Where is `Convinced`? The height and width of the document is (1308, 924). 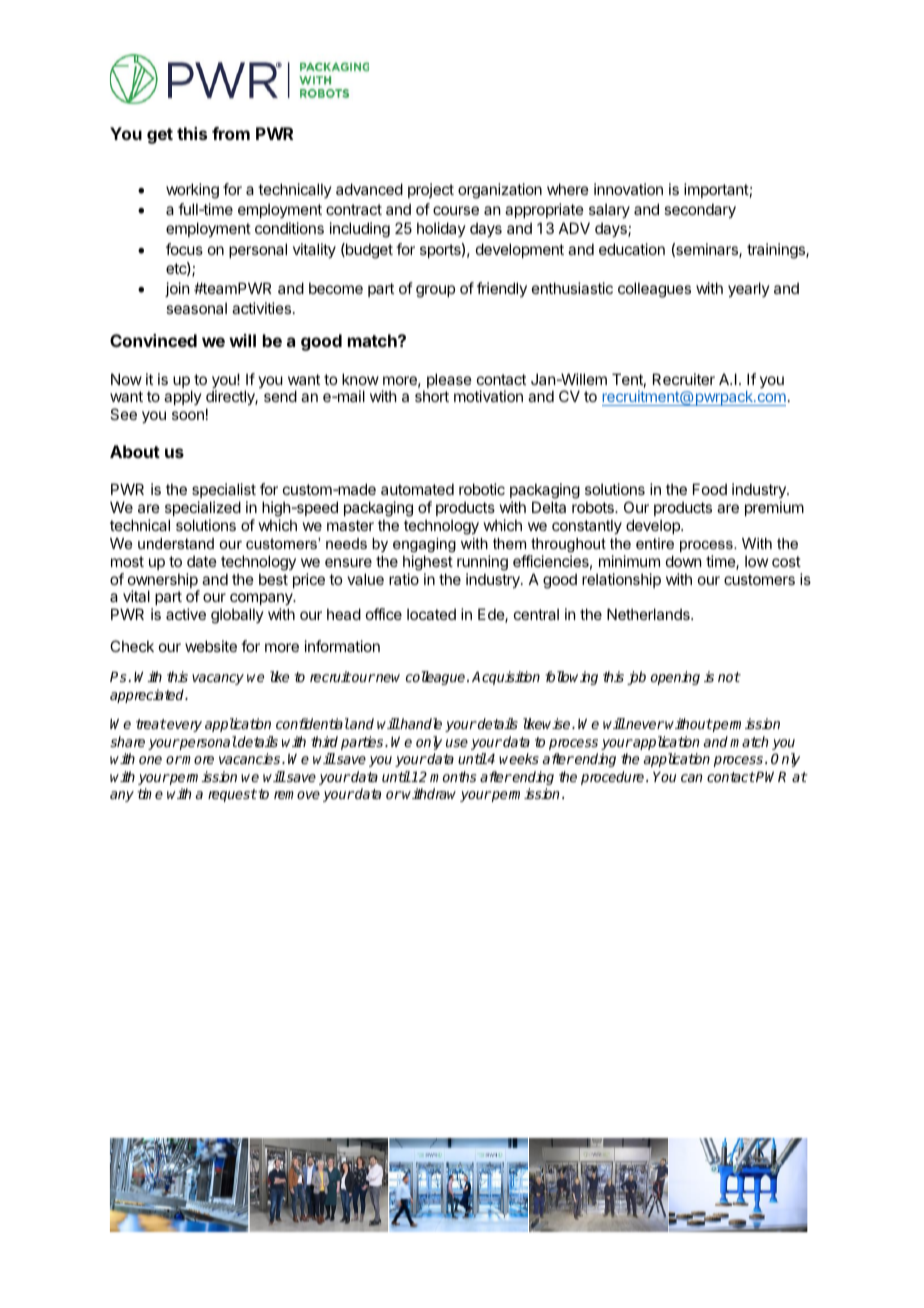
Convinced is located at coordinates (153, 340).
